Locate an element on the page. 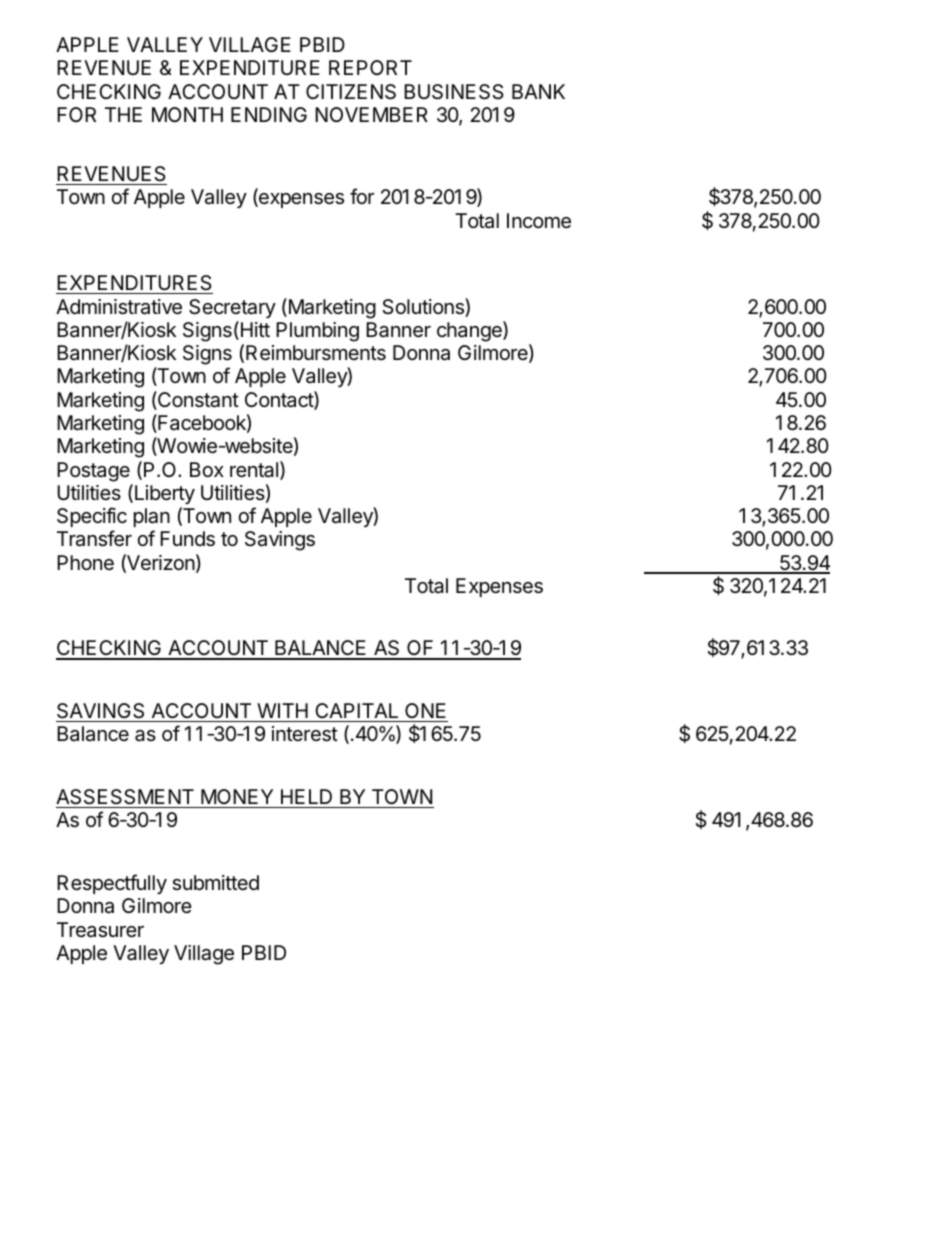  rental is located at coordinates (254, 470).
